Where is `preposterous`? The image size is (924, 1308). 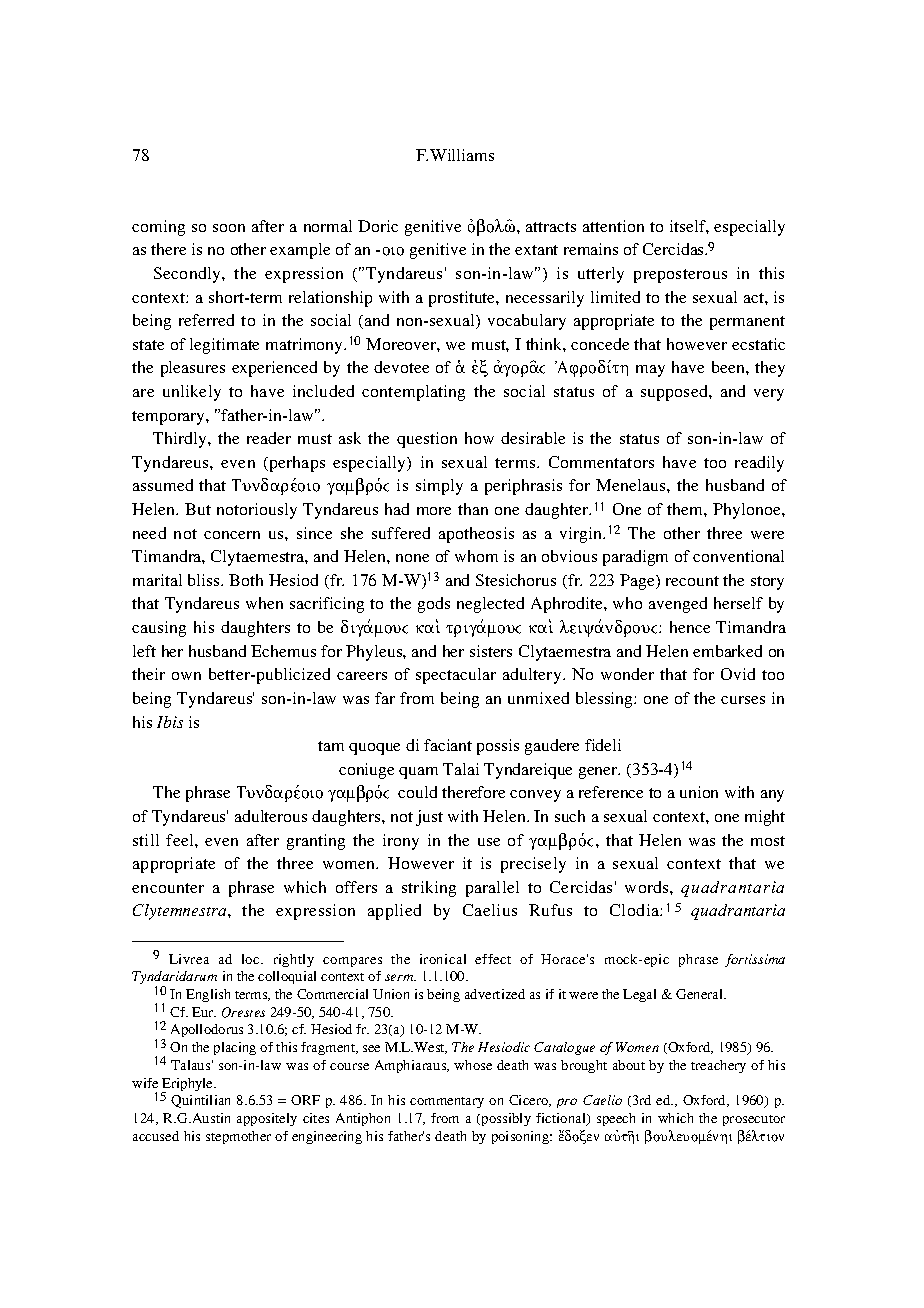
preposterous is located at coordinates (680, 276).
